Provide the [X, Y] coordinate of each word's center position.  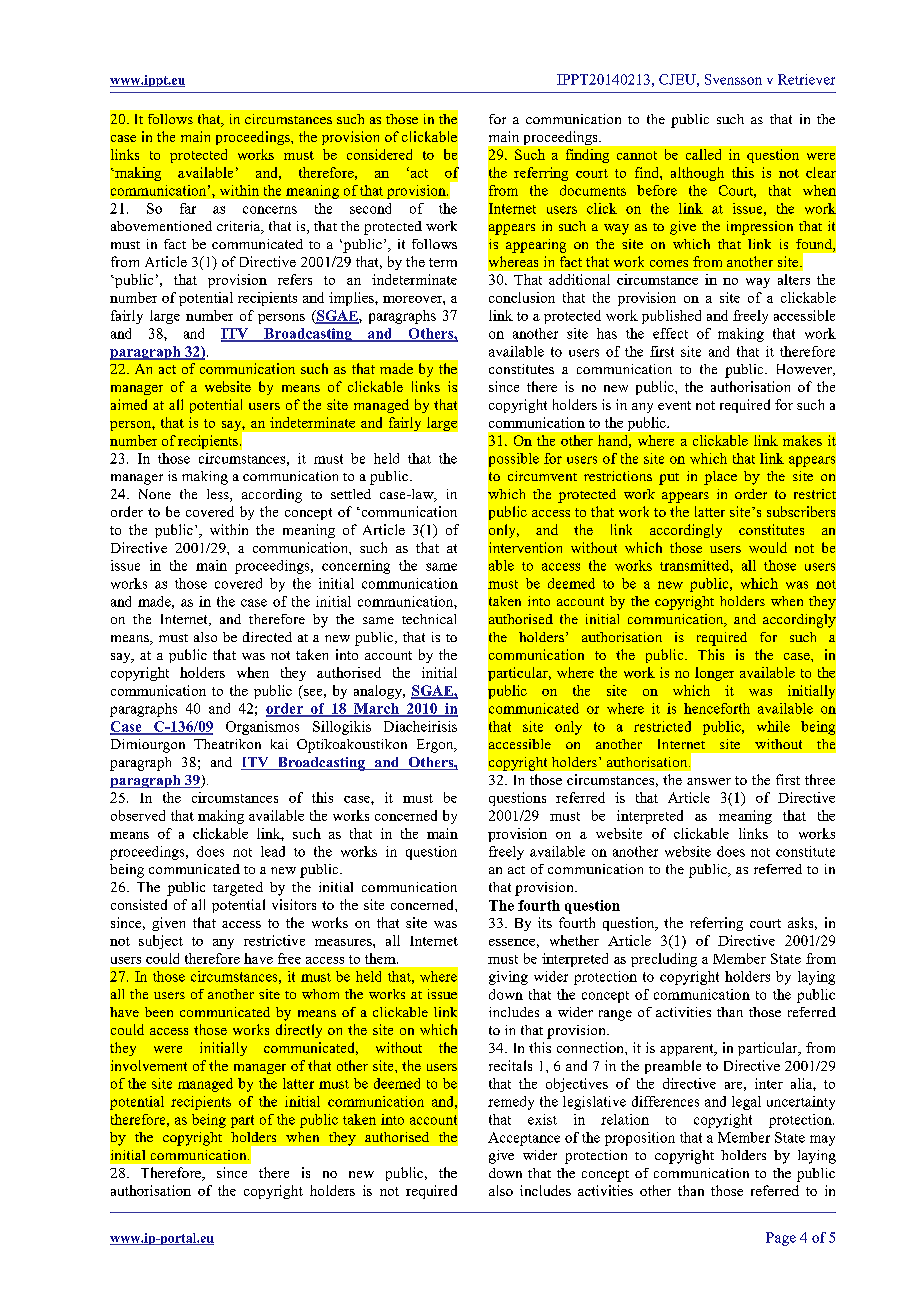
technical [429, 619]
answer [709, 781]
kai [279, 744]
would [768, 547]
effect [670, 333]
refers [295, 279]
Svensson [733, 79]
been [159, 1012]
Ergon [436, 746]
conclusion [522, 297]
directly [299, 1031]
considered [379, 154]
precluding [664, 960]
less [219, 495]
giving [508, 978]
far [188, 208]
